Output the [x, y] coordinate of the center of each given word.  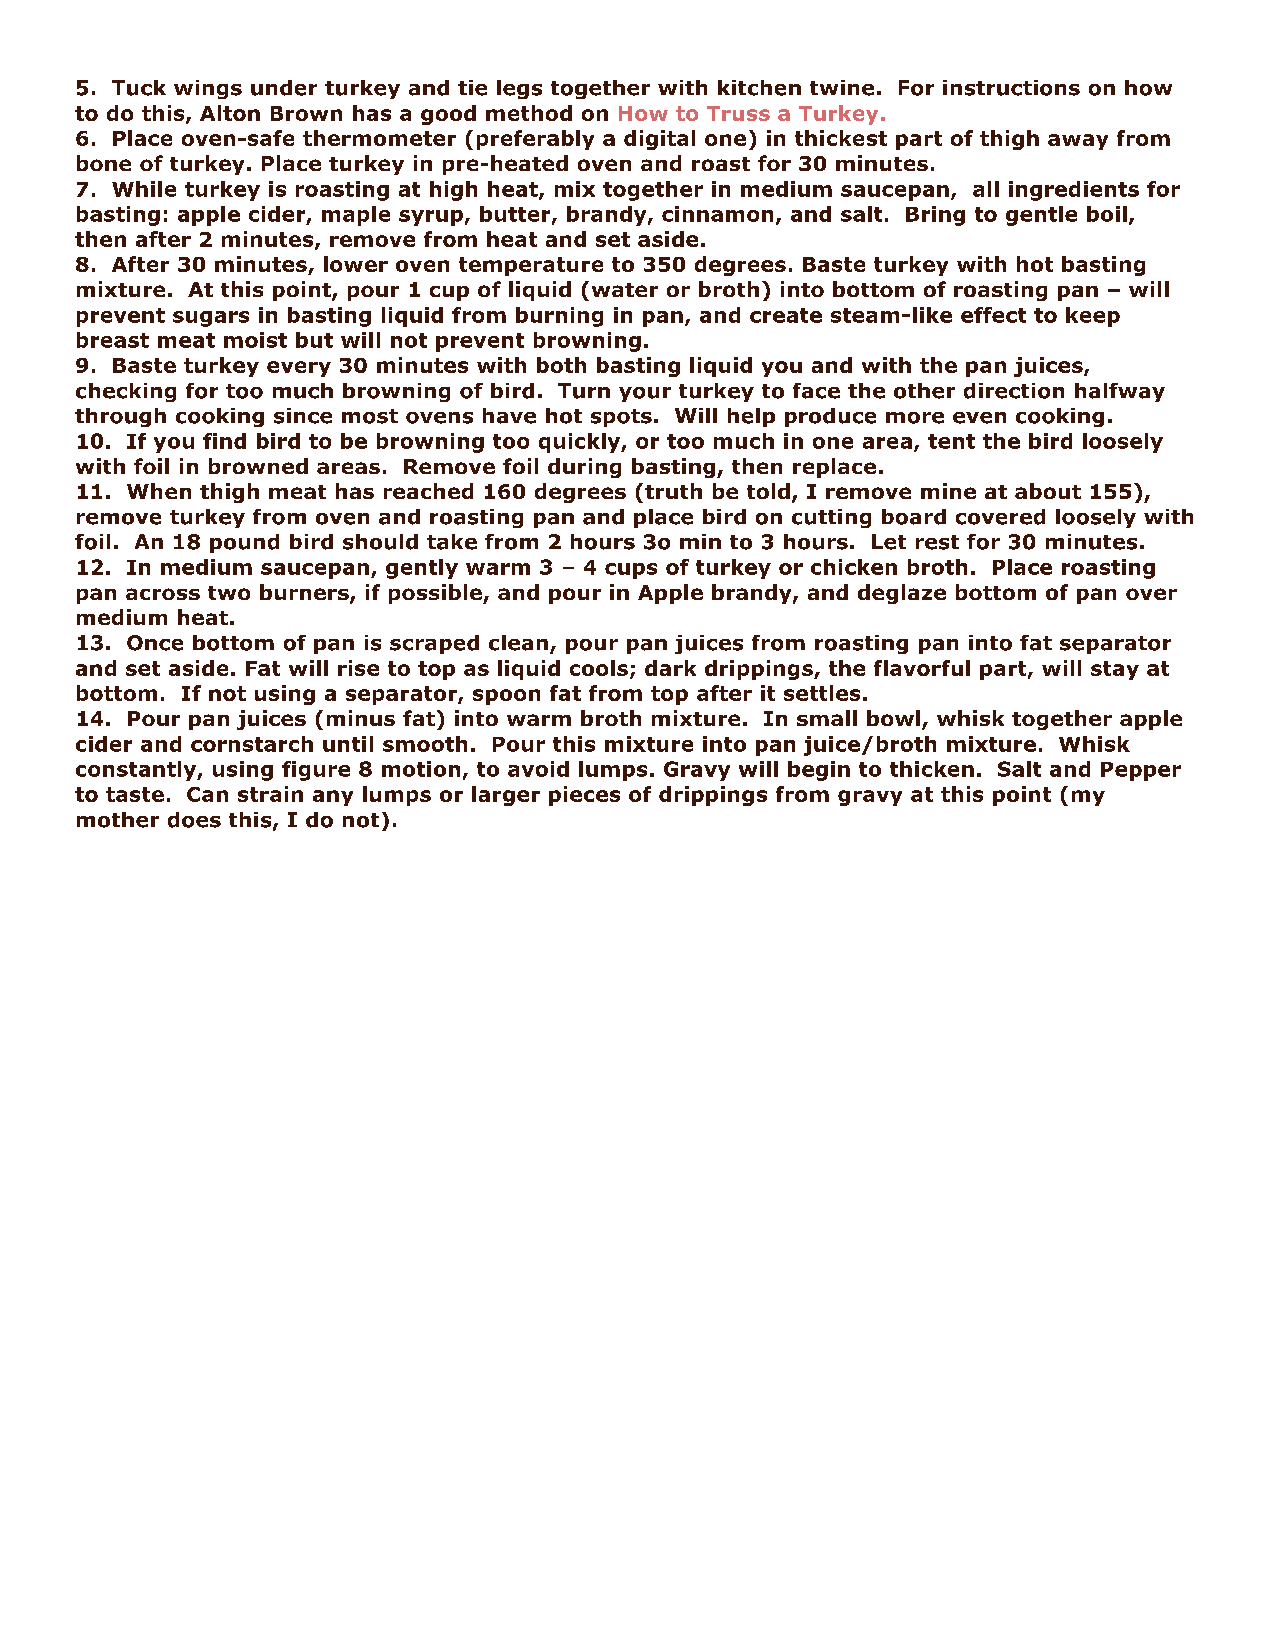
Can [207, 794]
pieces [584, 796]
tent [951, 441]
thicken [932, 769]
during [584, 468]
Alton [230, 113]
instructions [1011, 88]
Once [155, 643]
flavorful [922, 668]
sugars [211, 319]
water [625, 290]
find [224, 441]
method [529, 113]
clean [518, 643]
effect [993, 315]
